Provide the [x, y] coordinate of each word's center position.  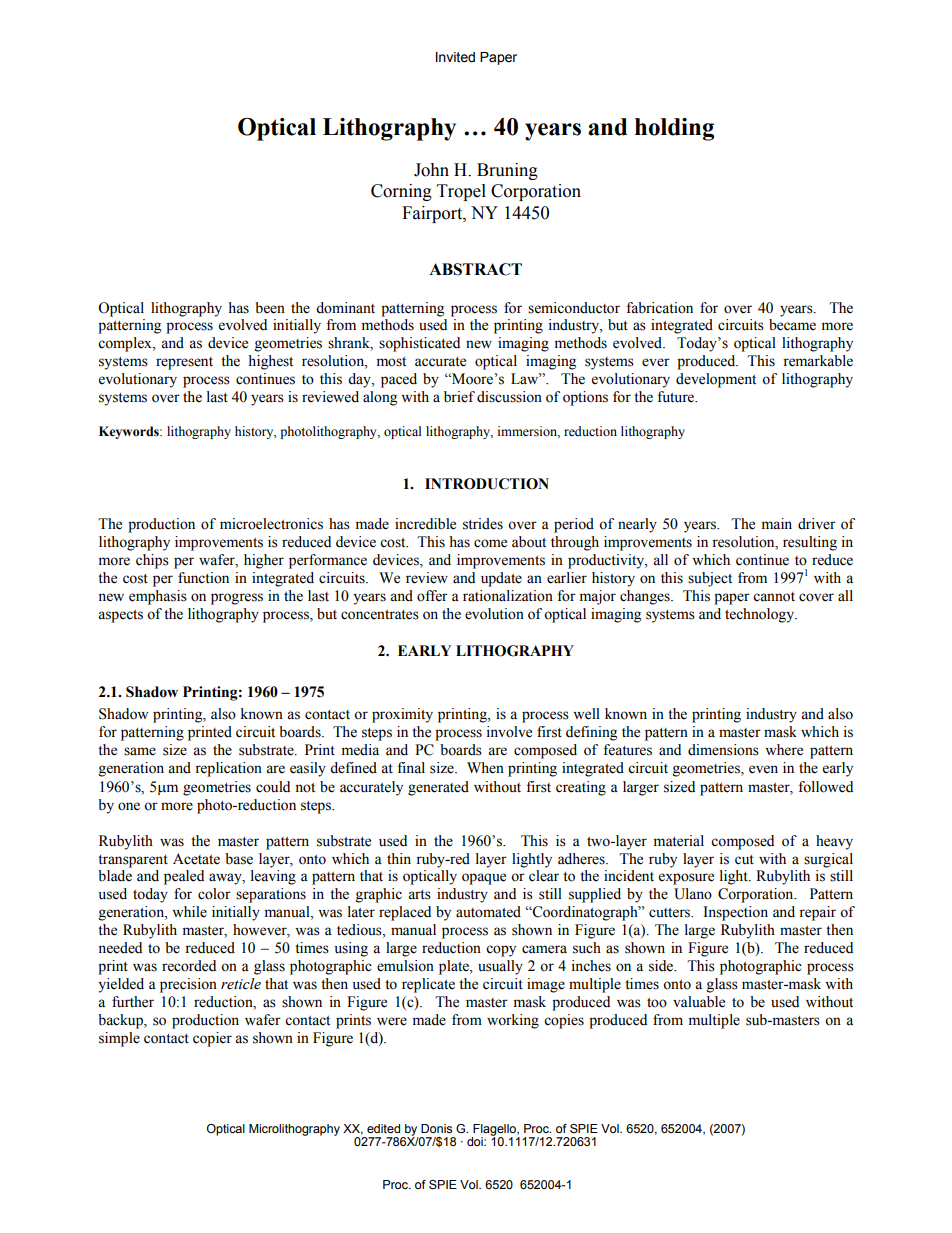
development [716, 380]
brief [459, 397]
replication [228, 769]
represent [184, 363]
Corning [401, 192]
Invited [455, 57]
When [485, 768]
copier [212, 1039]
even [763, 769]
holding [674, 129]
